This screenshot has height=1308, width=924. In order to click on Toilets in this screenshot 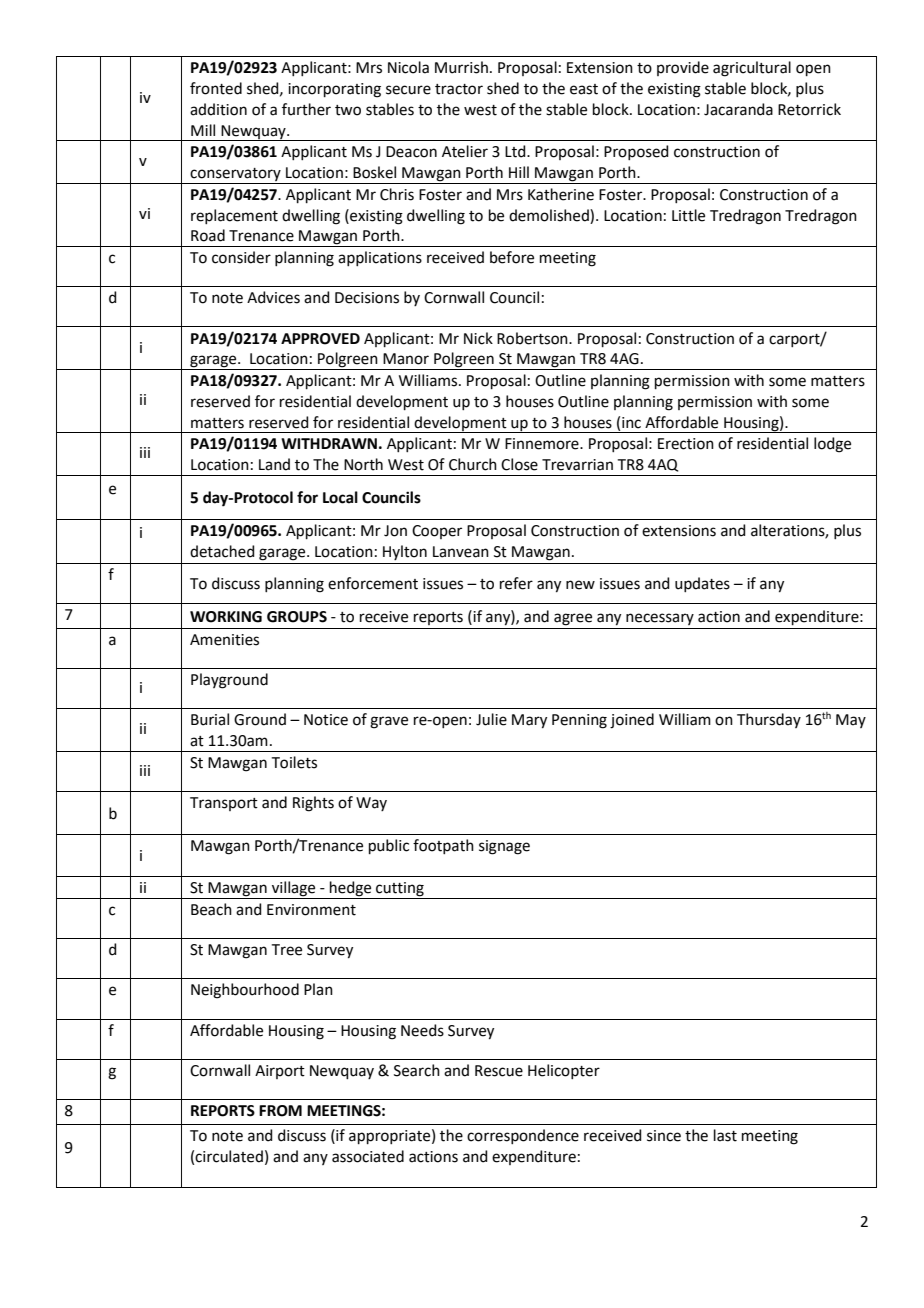, I will do `click(294, 762)`.
